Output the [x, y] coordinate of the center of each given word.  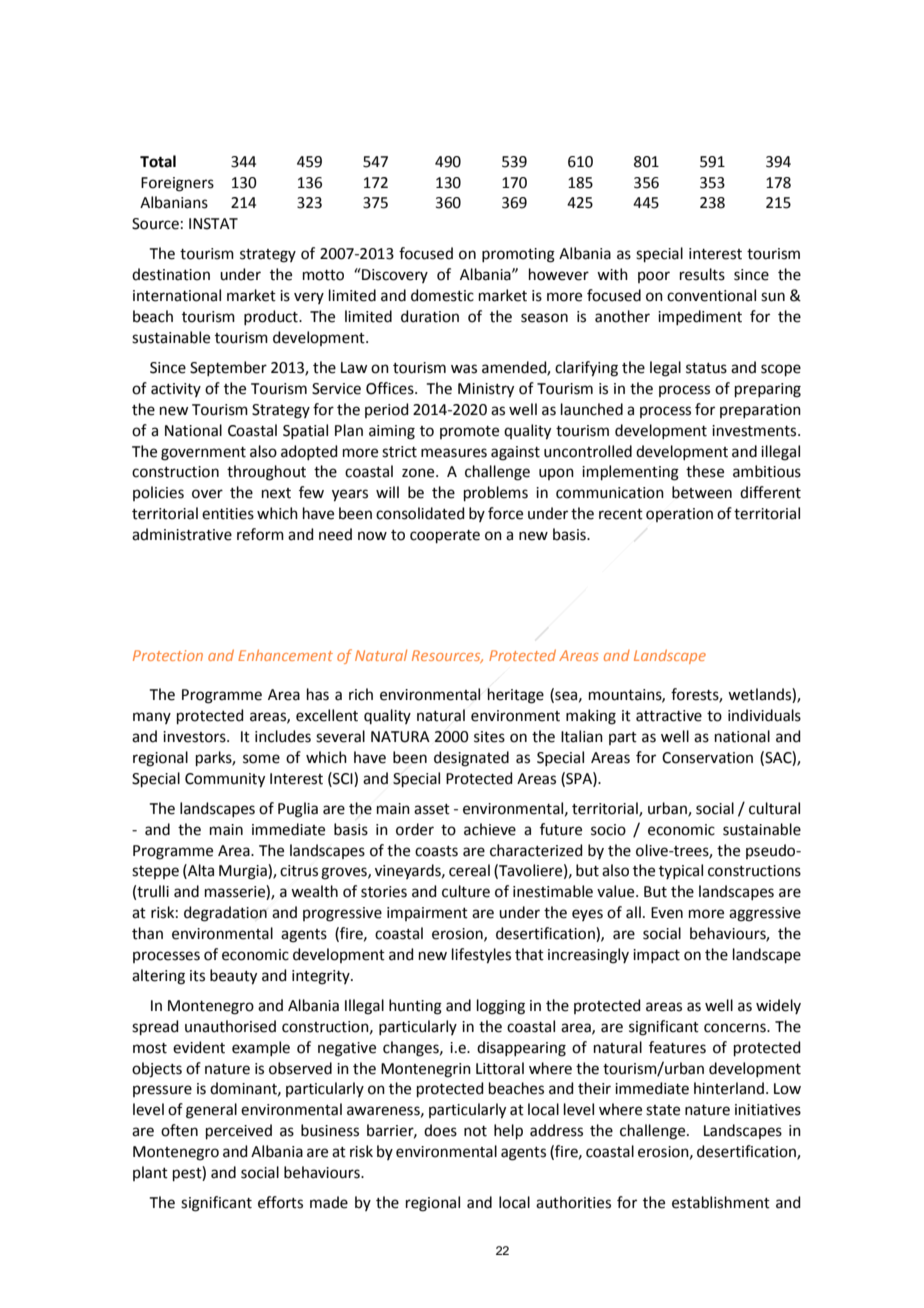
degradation [225, 914]
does [440, 1130]
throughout [266, 473]
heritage [515, 696]
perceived [239, 1131]
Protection [168, 655]
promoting [518, 255]
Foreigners [177, 184]
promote [469, 432]
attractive [669, 716]
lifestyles [481, 956]
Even [667, 913]
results [702, 274]
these [705, 471]
